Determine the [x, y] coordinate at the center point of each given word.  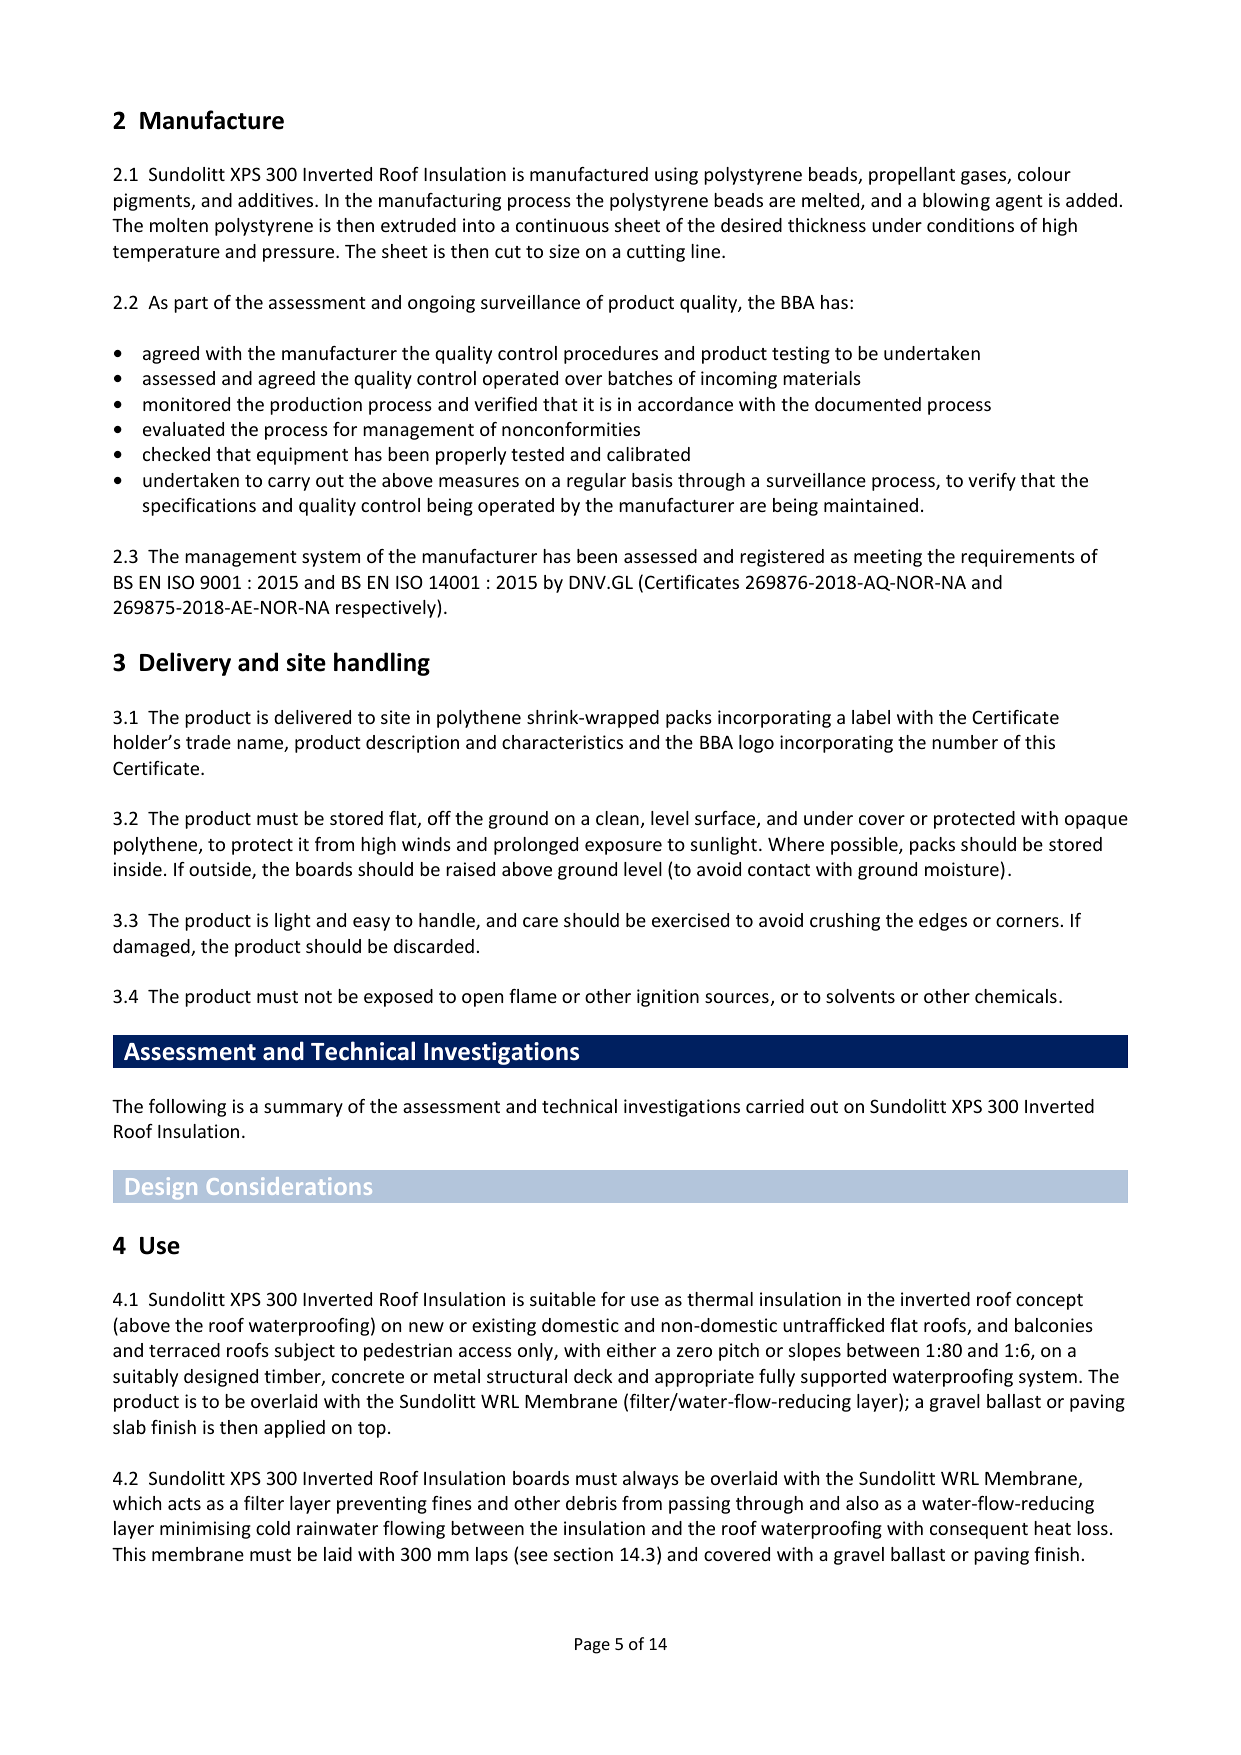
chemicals [1016, 996]
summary [303, 1110]
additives [277, 200]
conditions [970, 225]
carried [775, 1106]
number [965, 742]
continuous [562, 225]
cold [273, 1528]
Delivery [185, 664]
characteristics [562, 742]
